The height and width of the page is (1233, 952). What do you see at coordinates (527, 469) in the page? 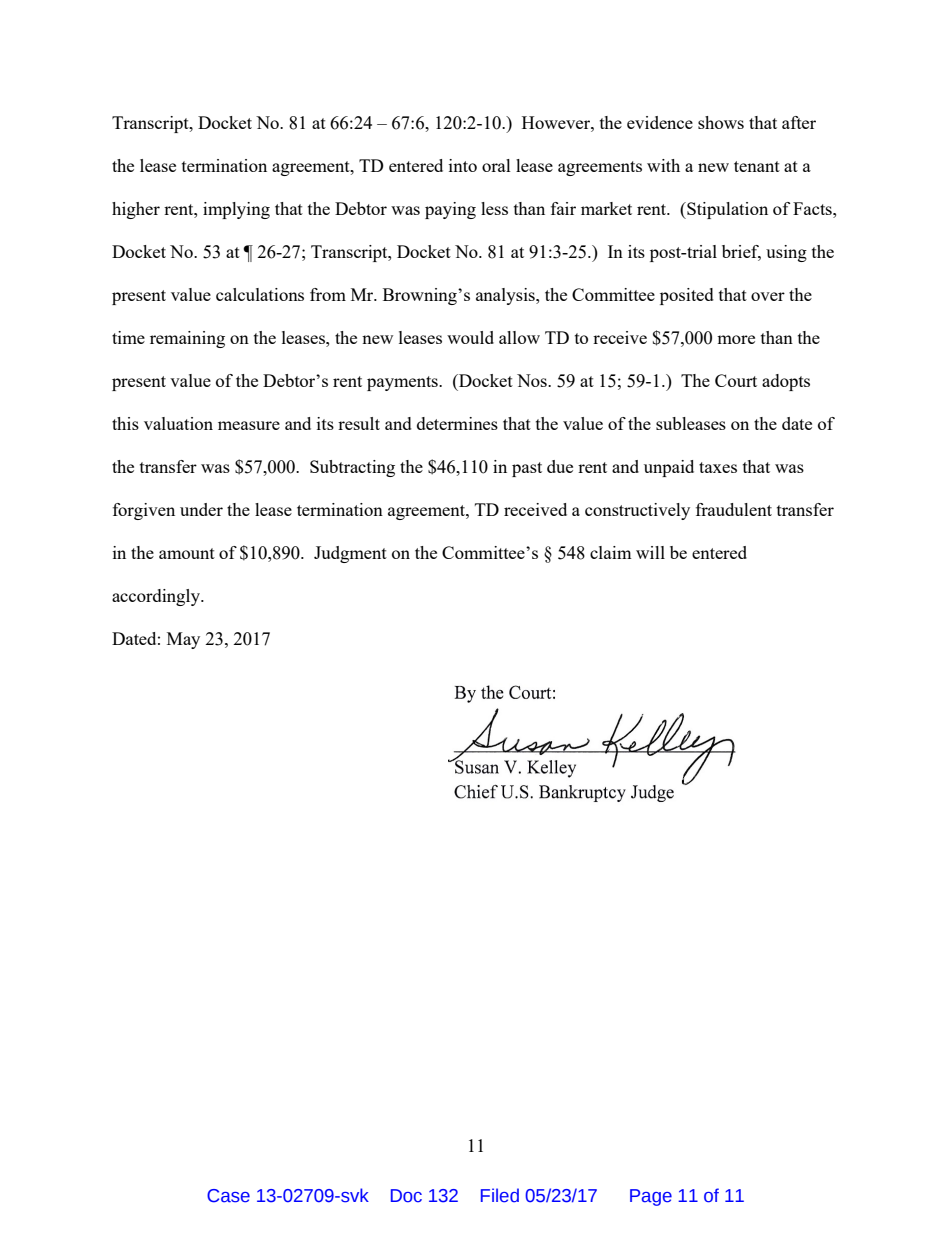
I see `past` at bounding box center [527, 469].
